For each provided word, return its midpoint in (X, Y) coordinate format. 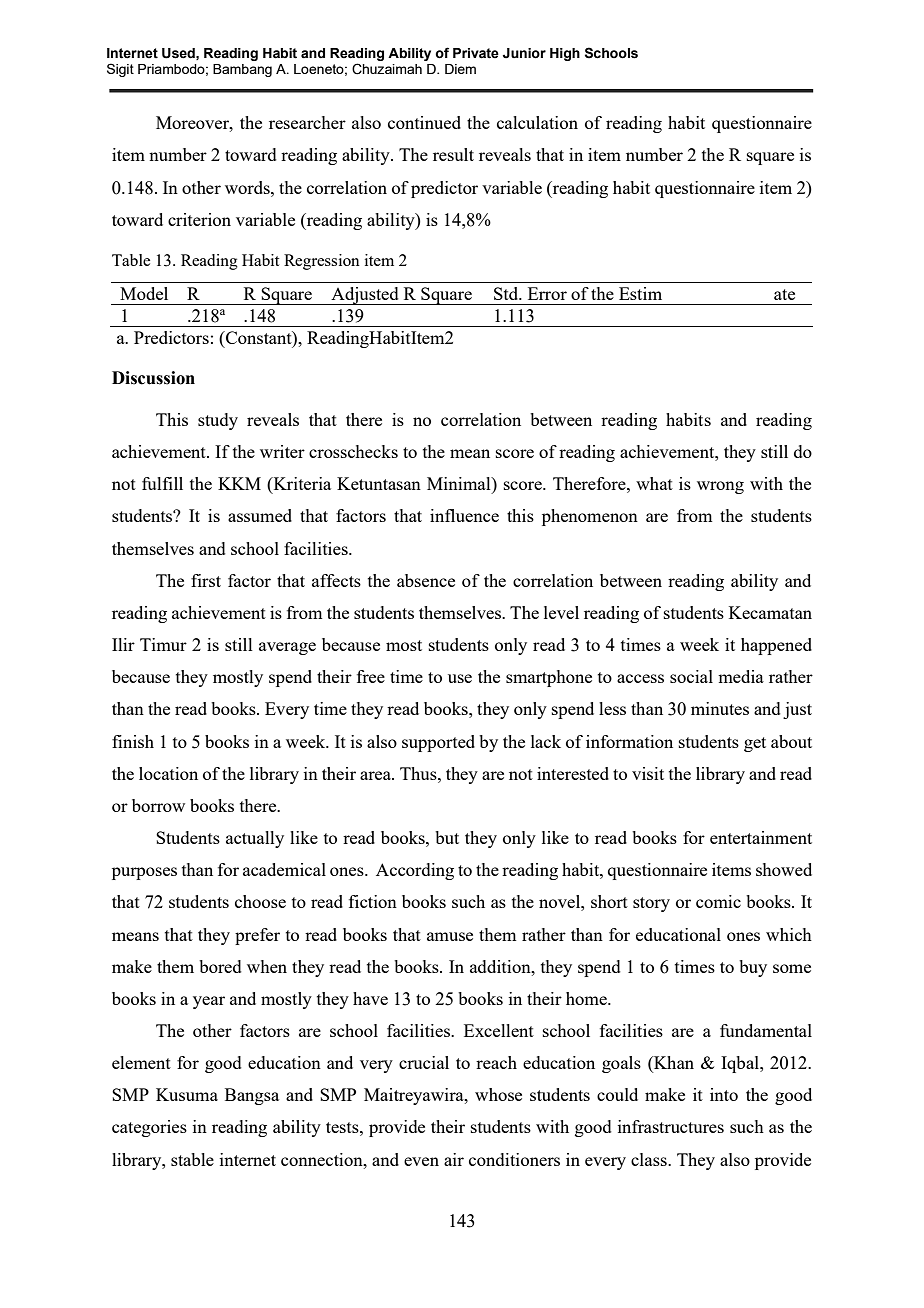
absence (426, 580)
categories (149, 1128)
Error (547, 293)
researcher (307, 122)
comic (718, 901)
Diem (460, 69)
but (447, 837)
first (206, 580)
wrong (720, 487)
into (724, 1094)
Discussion (153, 378)
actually (255, 839)
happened (776, 646)
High (565, 54)
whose (498, 1094)
